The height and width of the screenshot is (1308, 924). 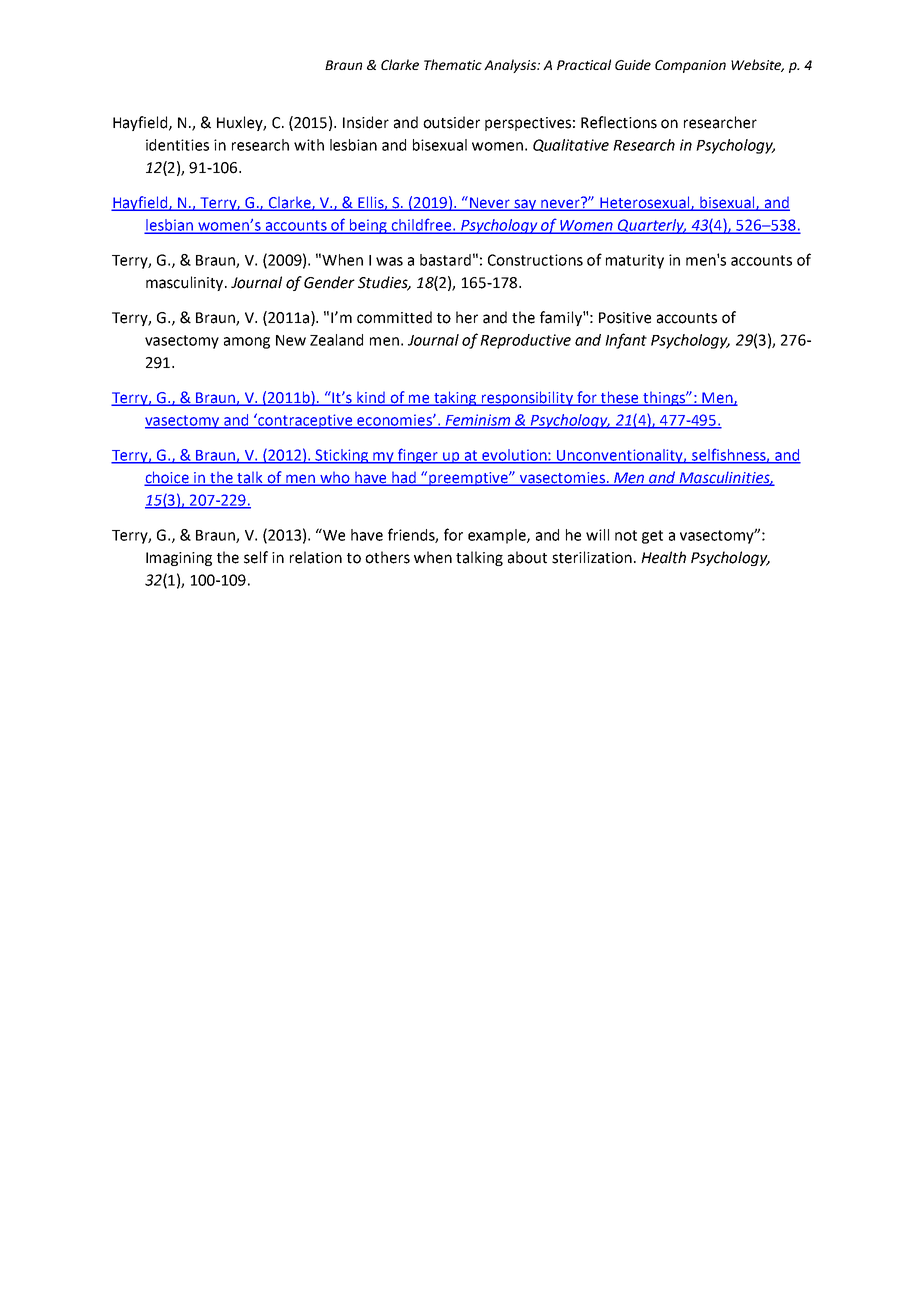 What do you see at coordinates (418, 456) in the screenshot?
I see `finger` at bounding box center [418, 456].
